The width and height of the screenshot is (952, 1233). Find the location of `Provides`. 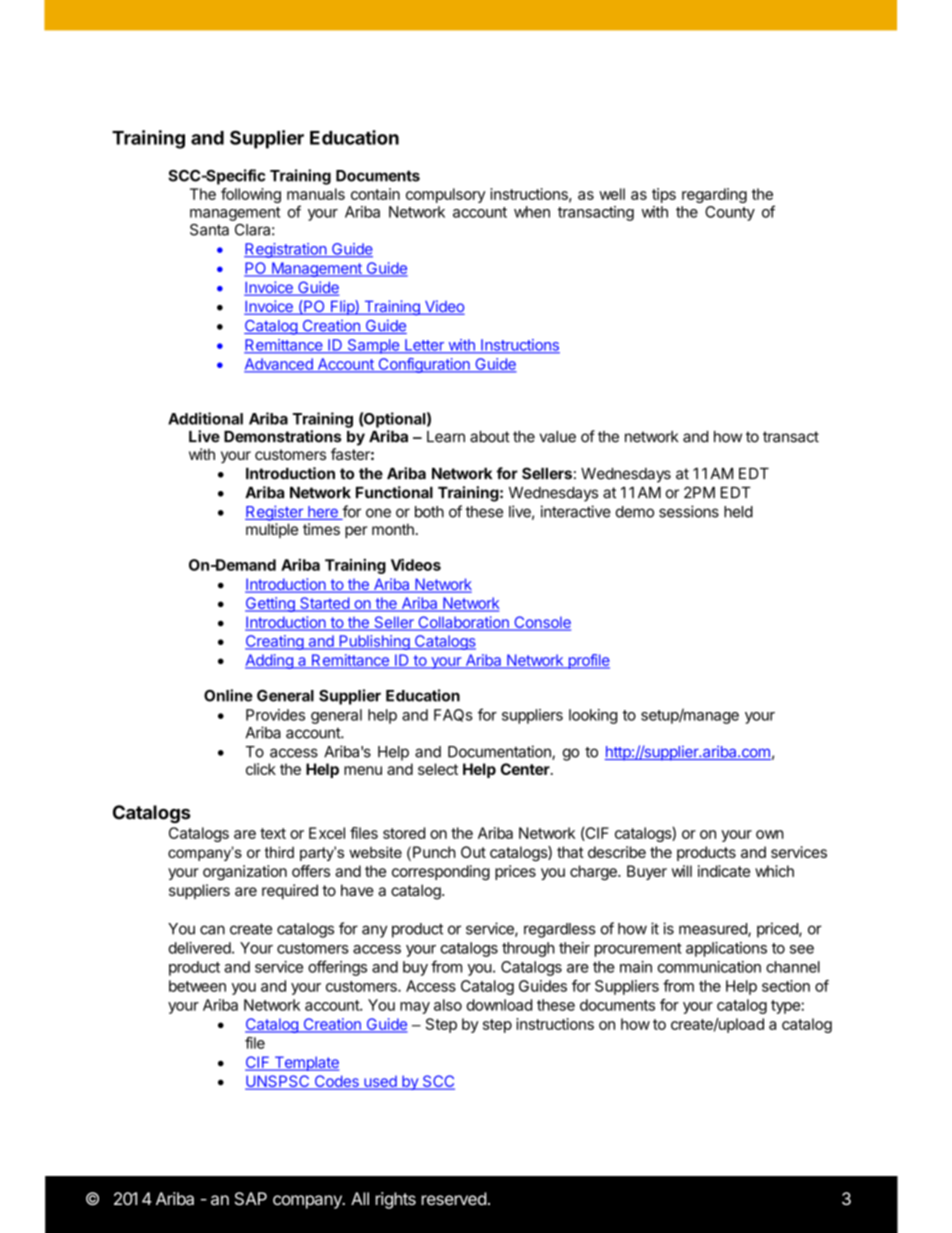

Provides is located at coordinates (275, 715).
